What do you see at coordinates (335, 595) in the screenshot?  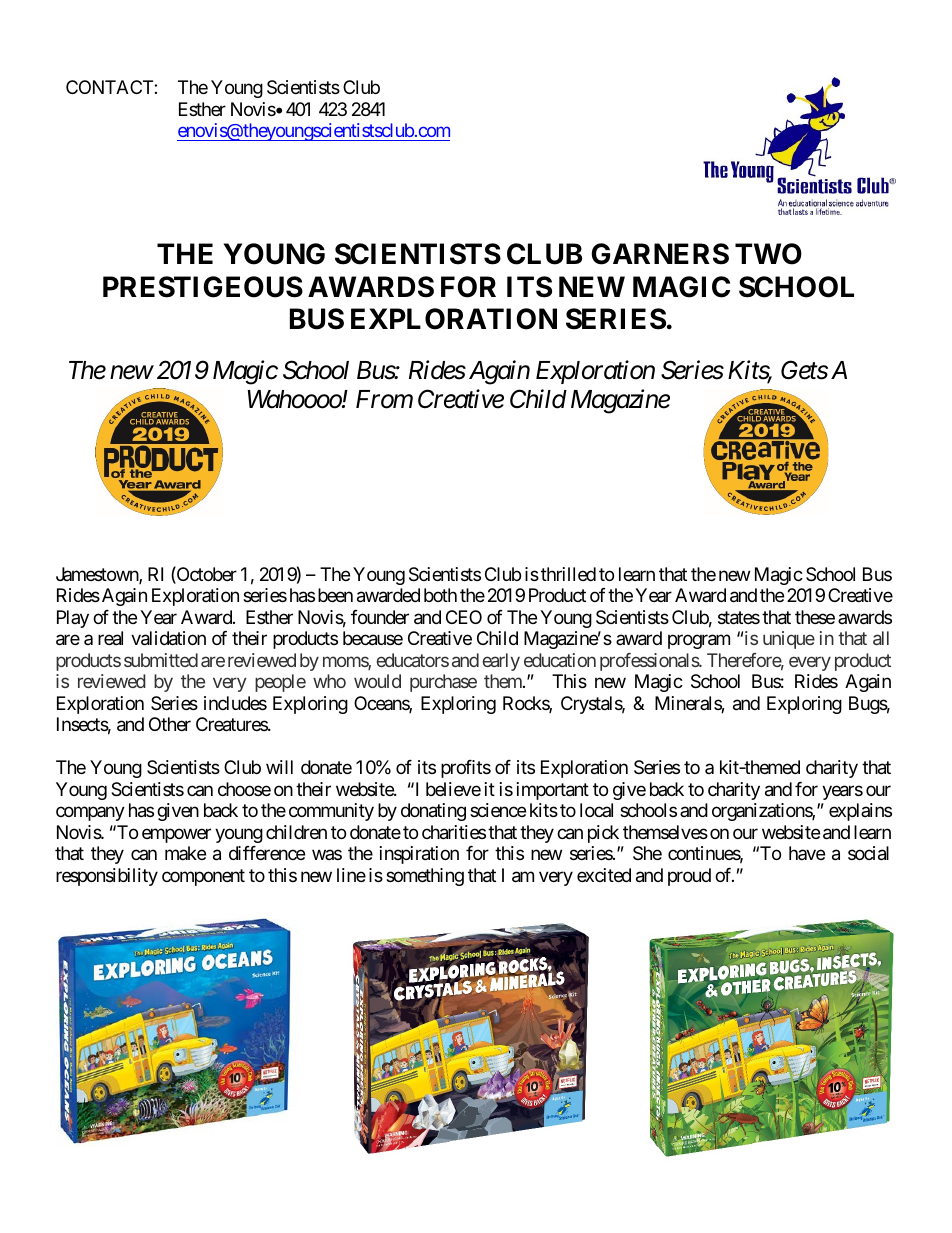 I see `been` at bounding box center [335, 595].
